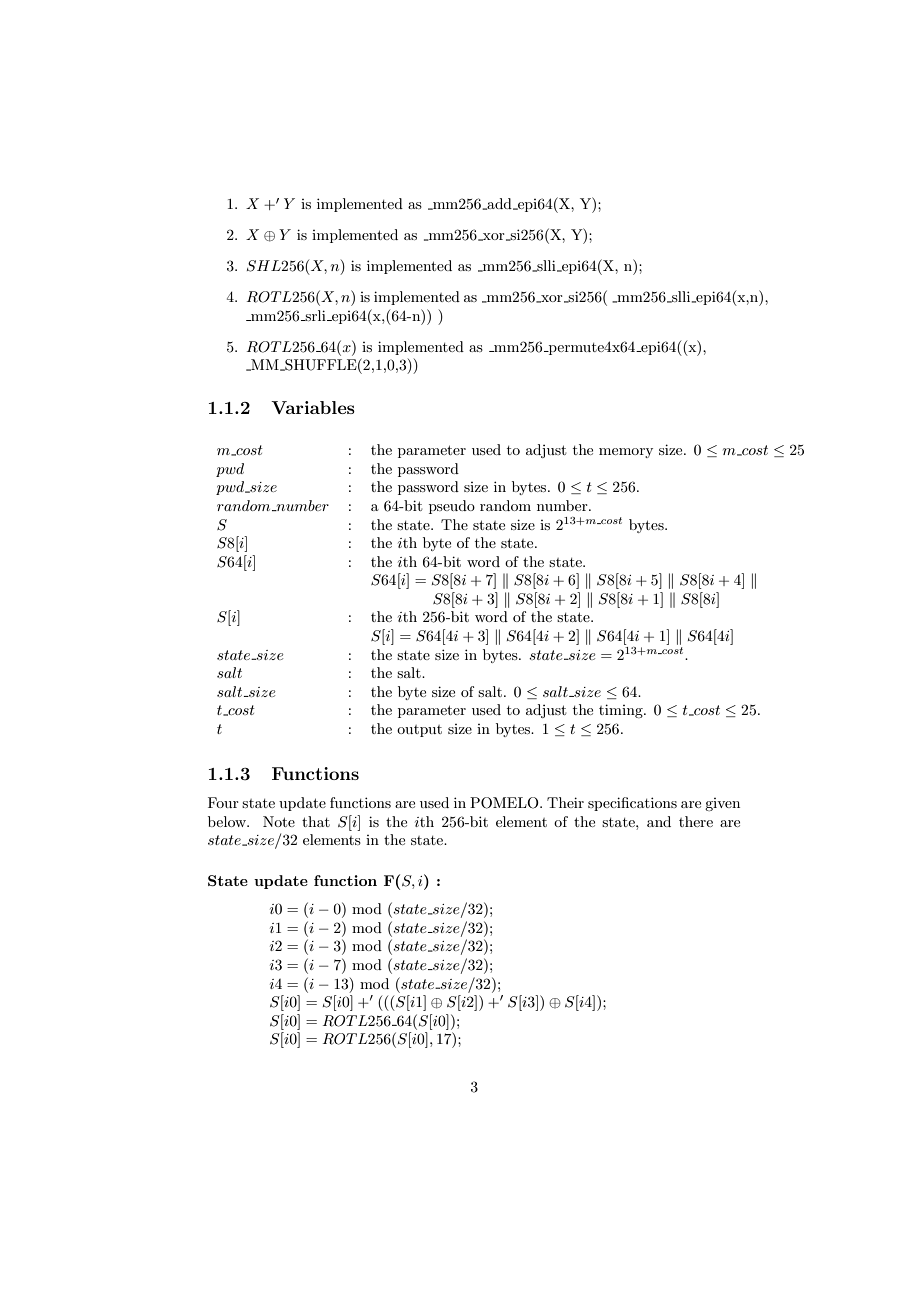 Image resolution: width=924 pixels, height=1308 pixels. What do you see at coordinates (223, 802) in the screenshot?
I see `Four` at bounding box center [223, 802].
